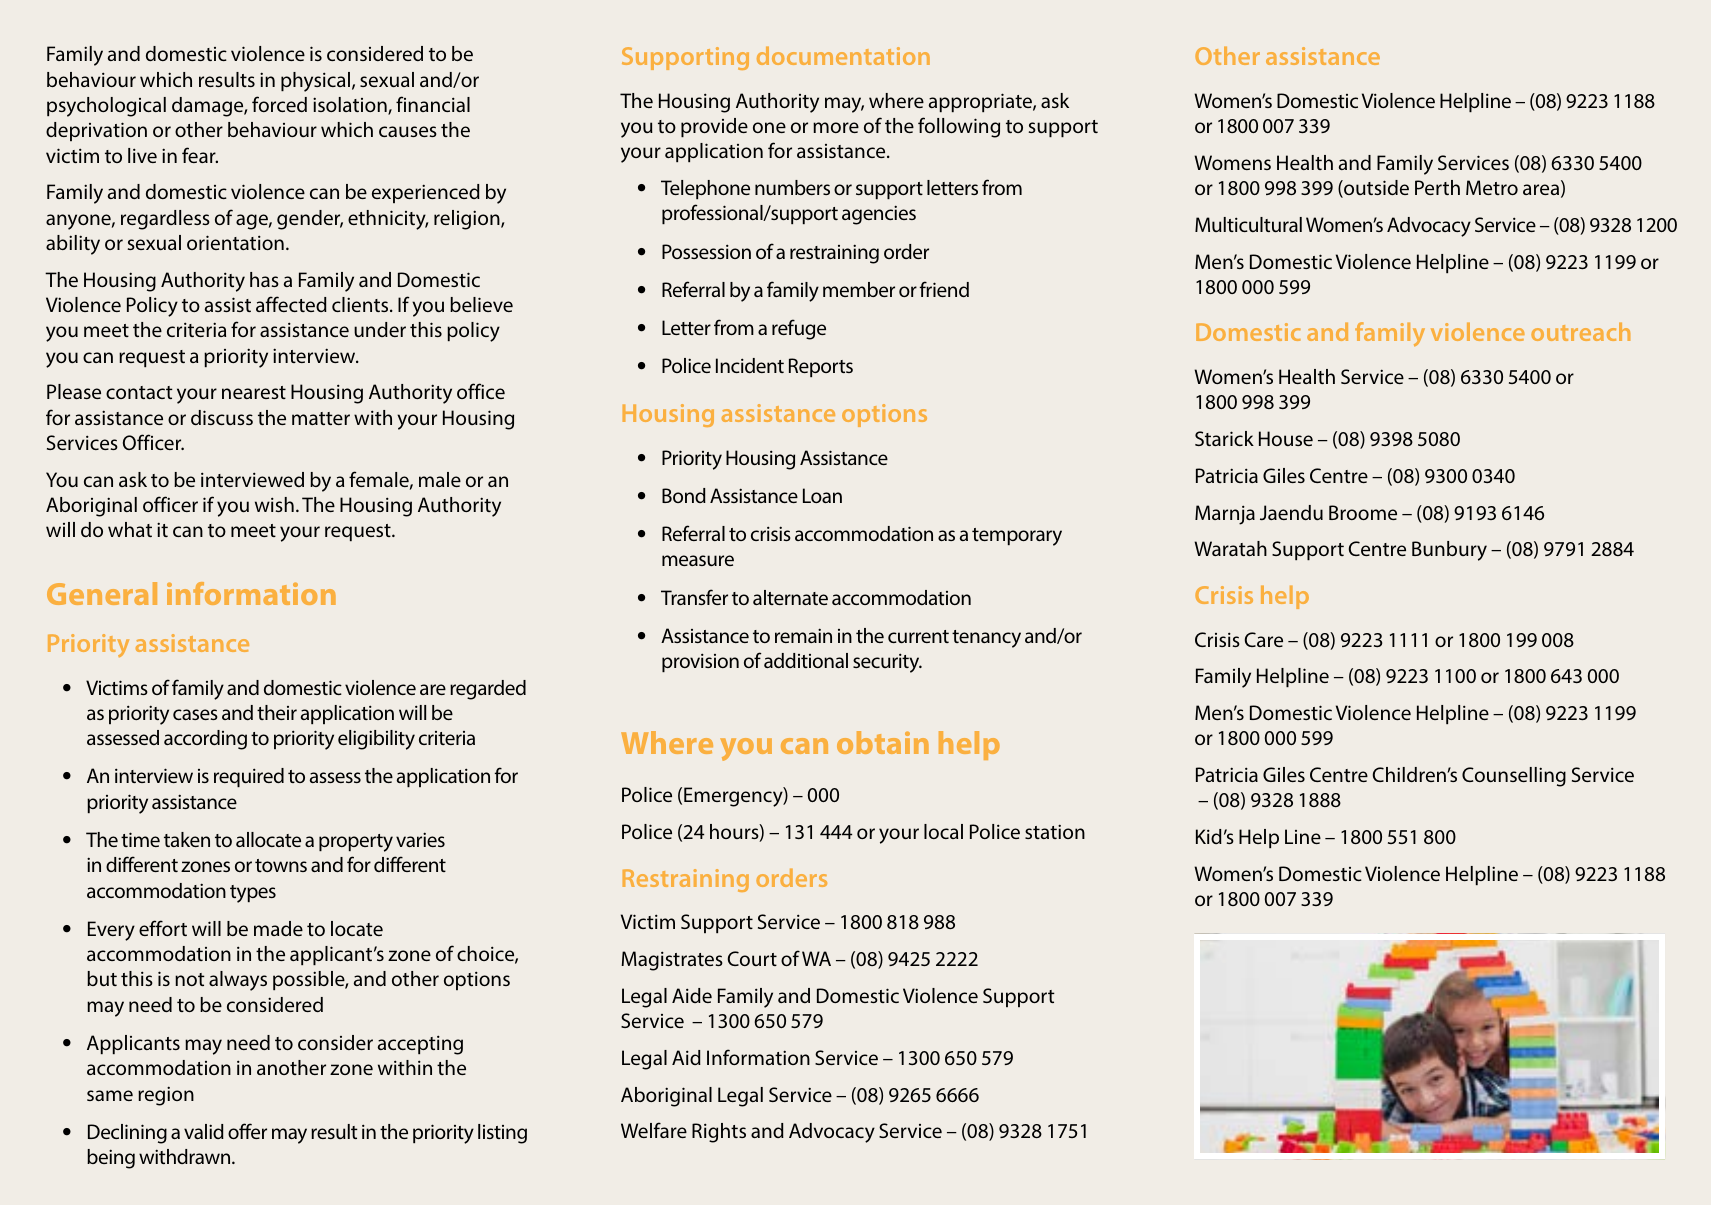 This document has height=1205, width=1711. What do you see at coordinates (247, 1131) in the document?
I see `offer` at bounding box center [247, 1131].
